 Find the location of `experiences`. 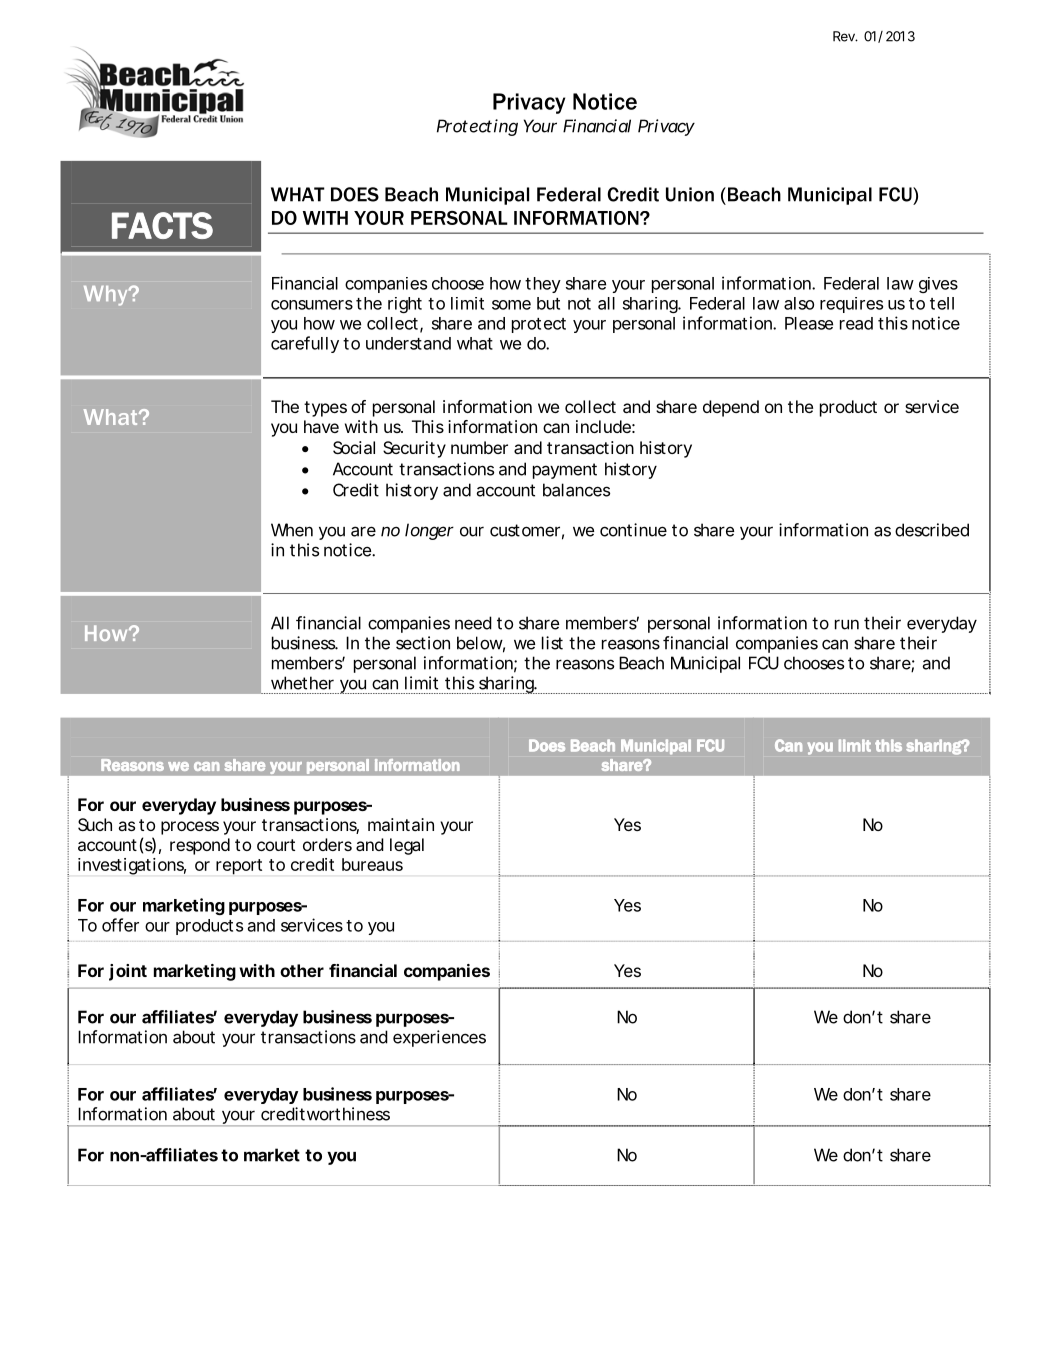

experiences is located at coordinates (439, 1038).
